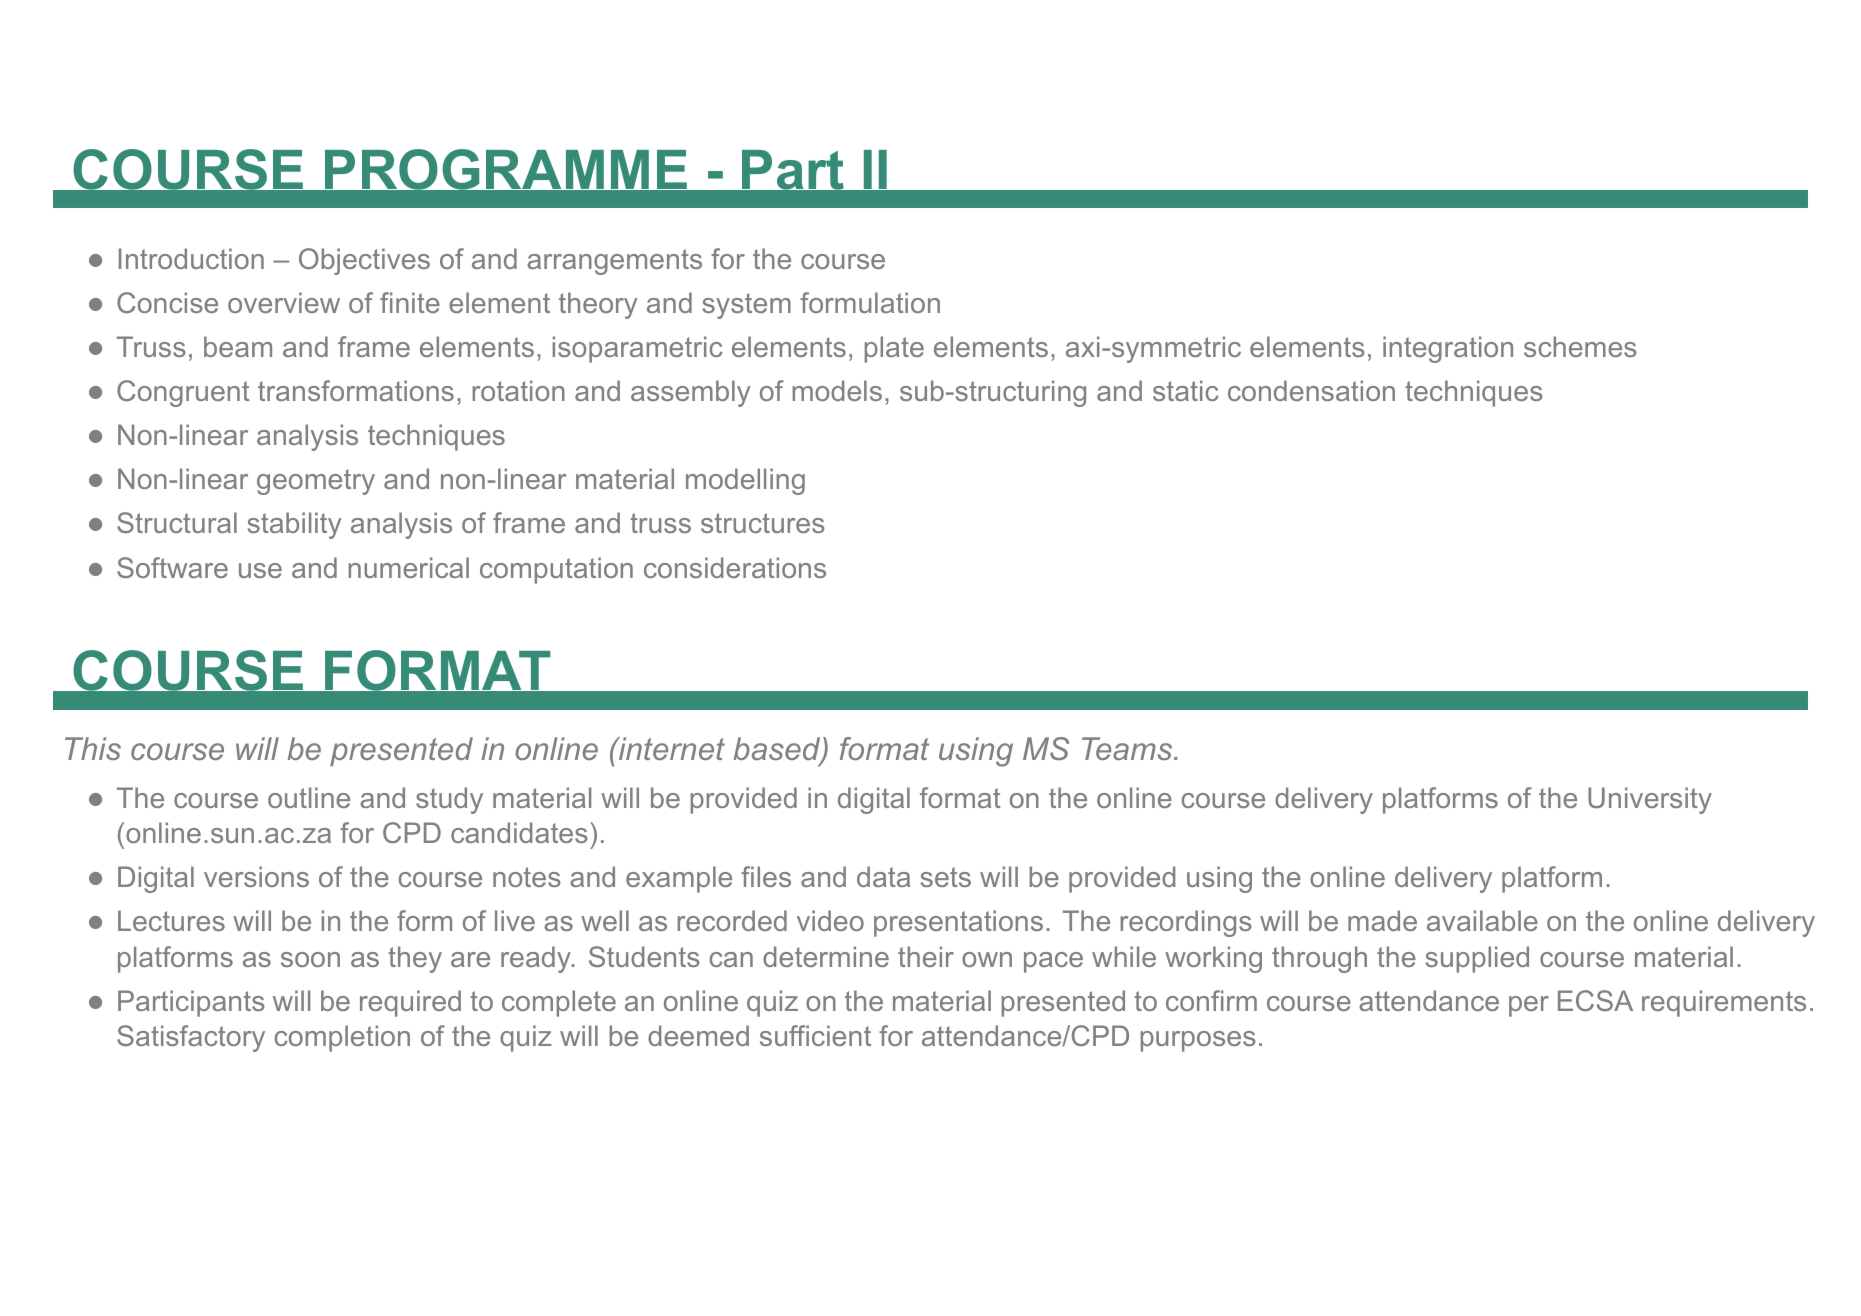 This screenshot has height=1316, width=1861. I want to click on use, so click(260, 570).
